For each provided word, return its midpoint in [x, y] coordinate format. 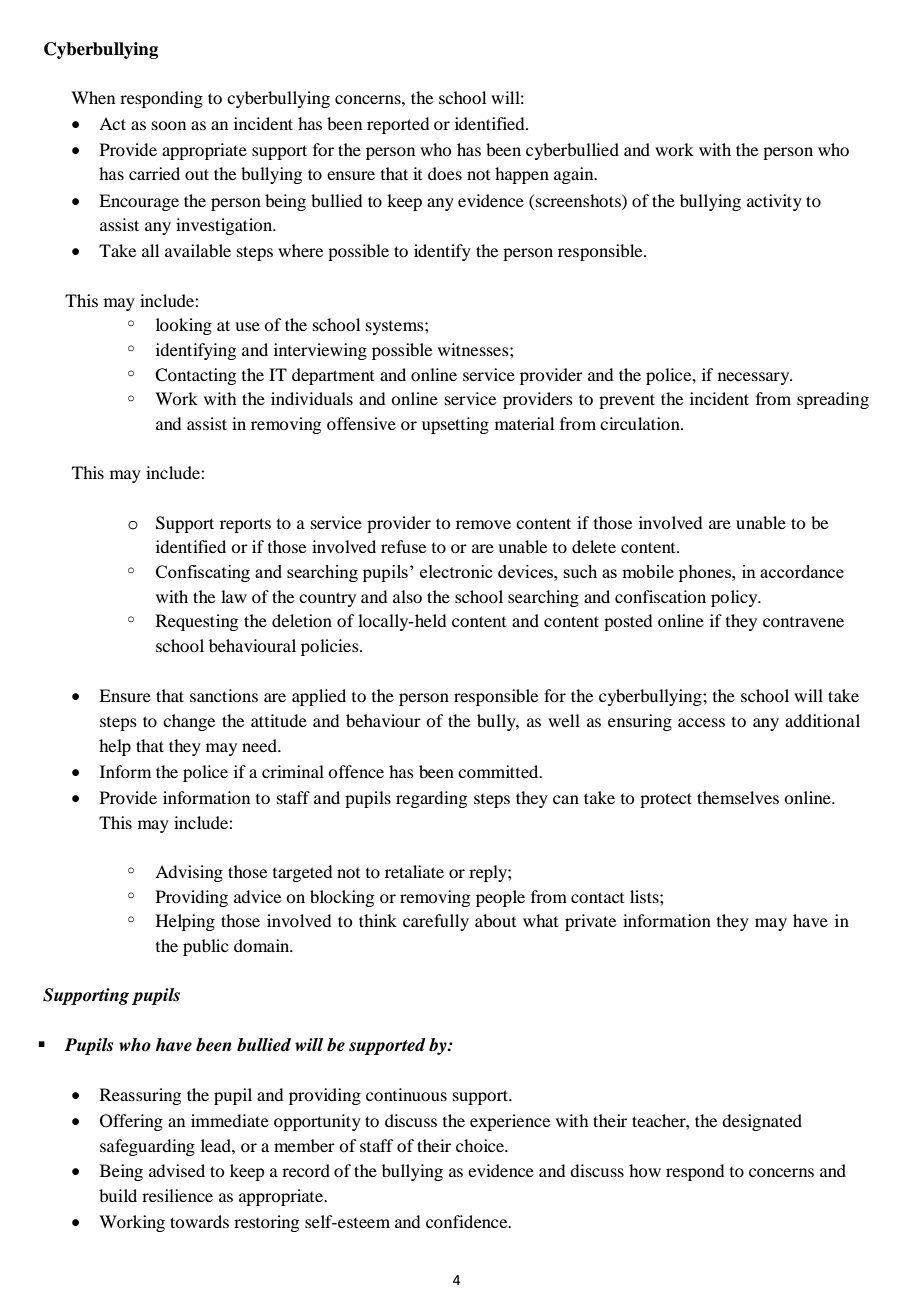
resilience [177, 1195]
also [407, 596]
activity [774, 202]
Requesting [197, 622]
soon [169, 125]
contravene [803, 622]
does [445, 173]
